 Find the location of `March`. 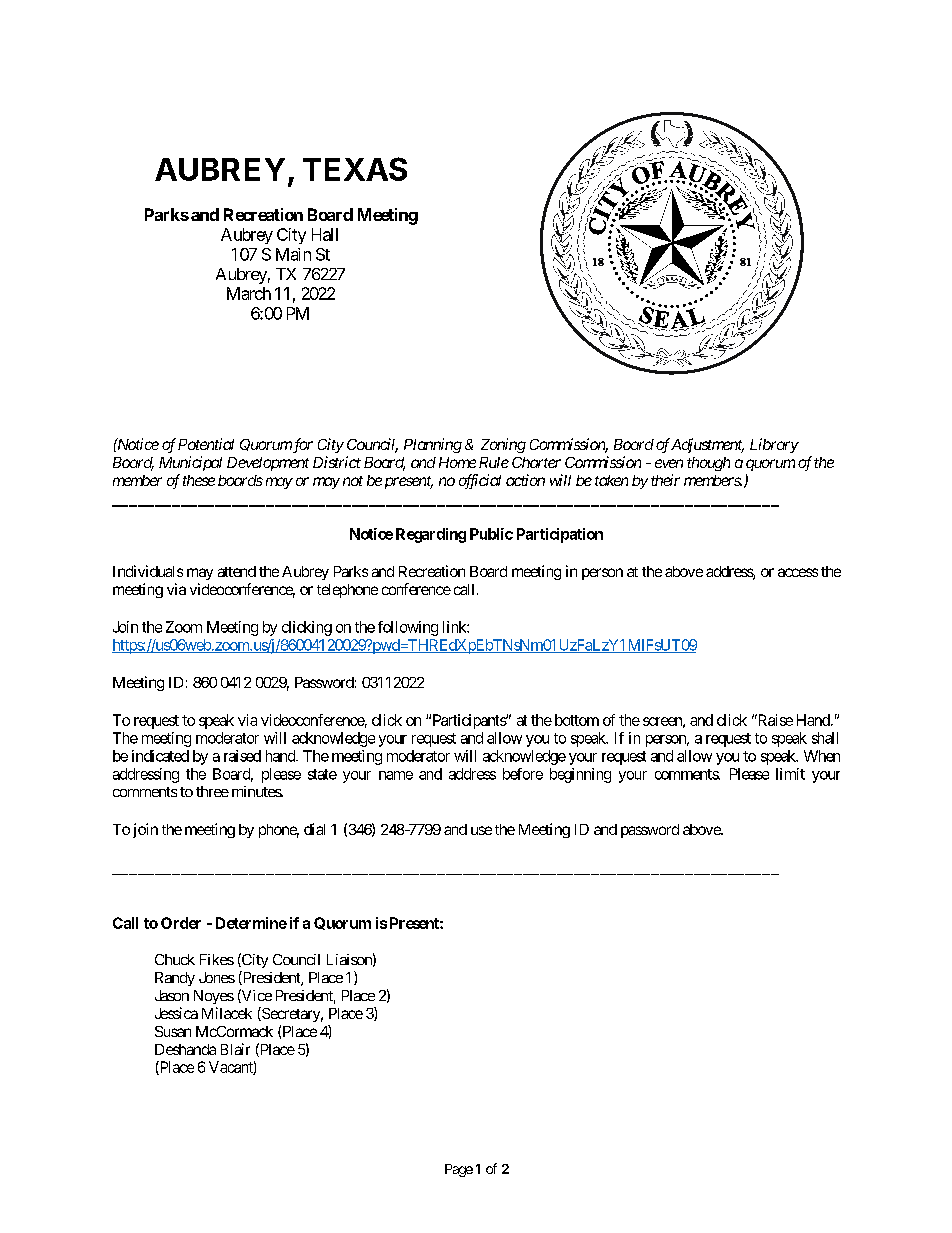

March is located at coordinates (249, 293).
